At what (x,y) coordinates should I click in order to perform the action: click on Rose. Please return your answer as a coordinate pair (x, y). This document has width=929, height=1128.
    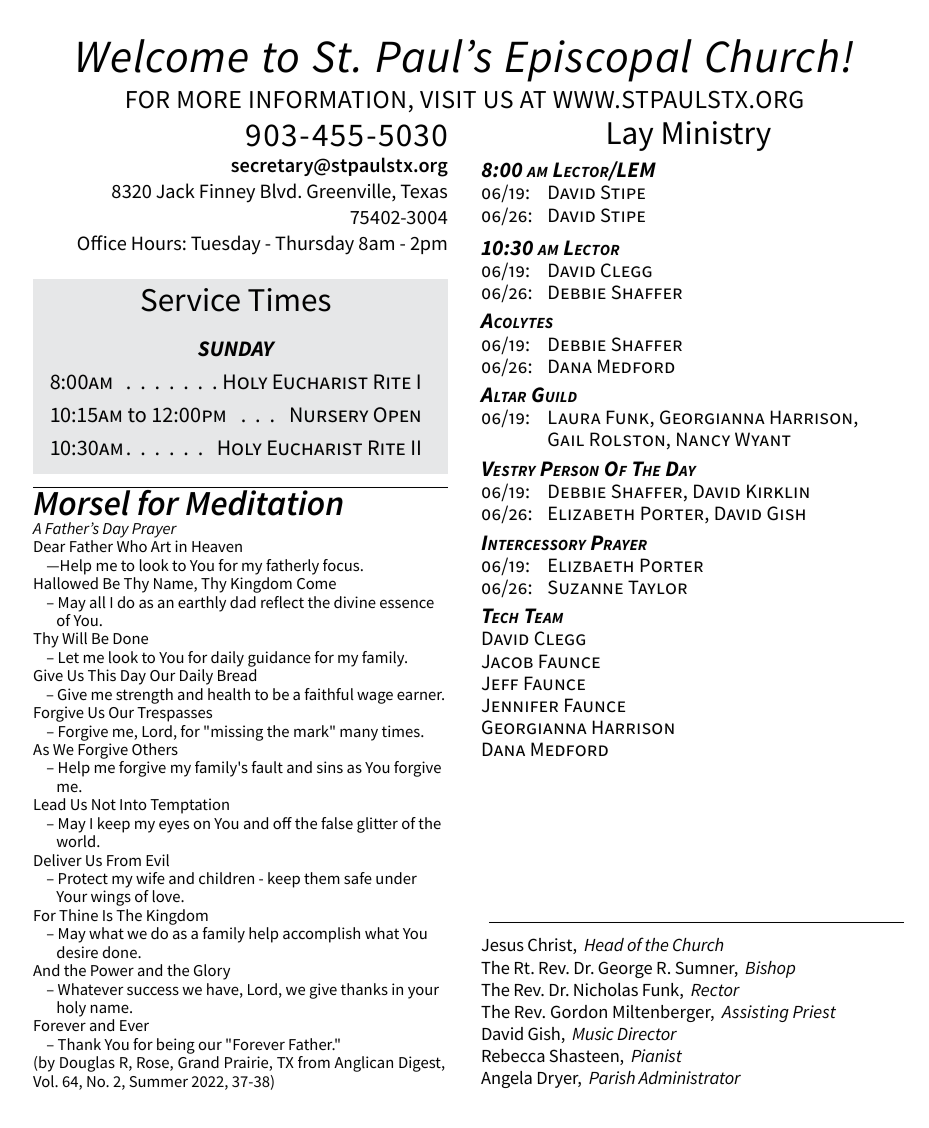
    Looking at the image, I should click on (154, 1064).
